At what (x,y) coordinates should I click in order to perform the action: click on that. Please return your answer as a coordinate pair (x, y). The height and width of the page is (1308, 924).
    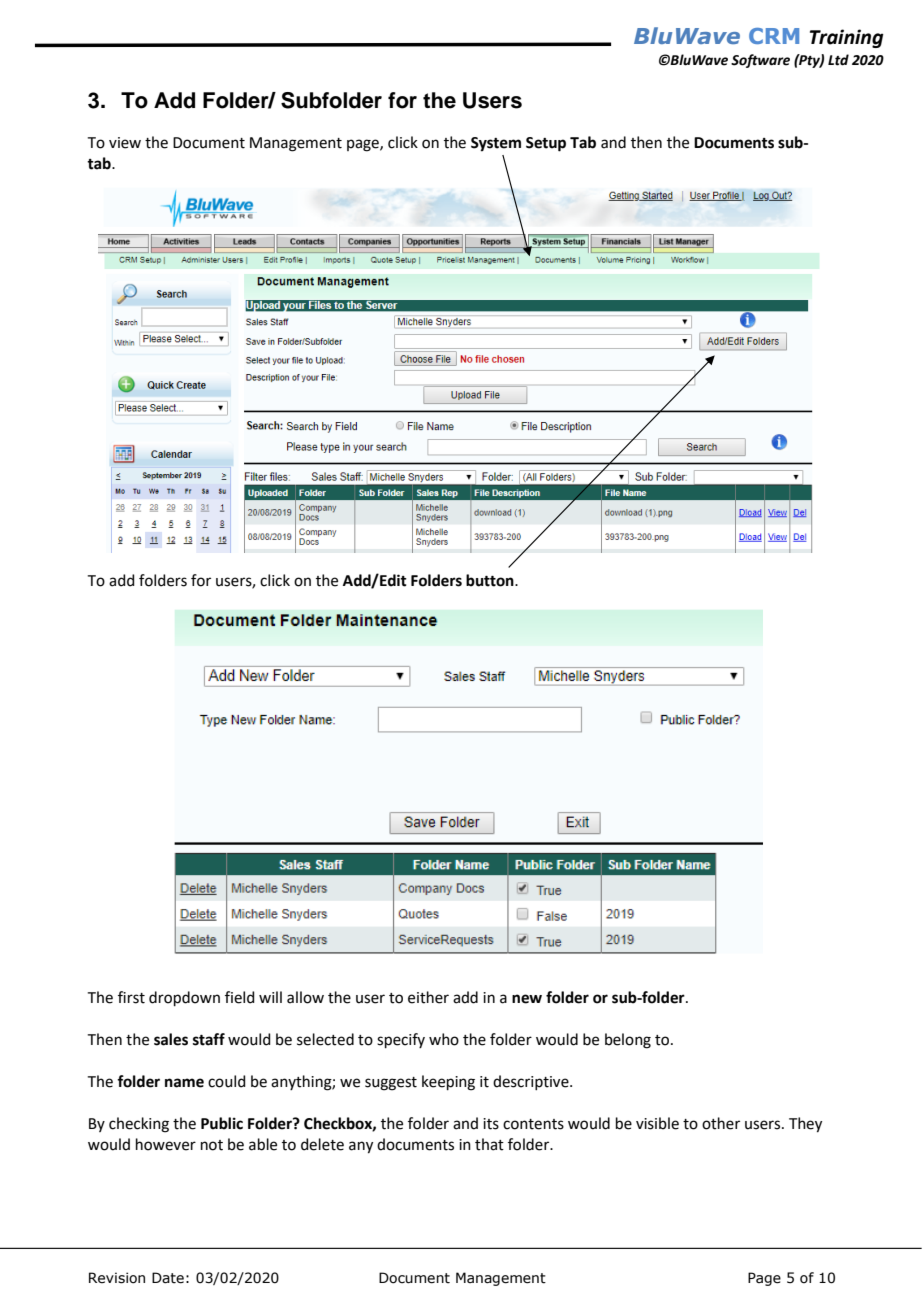
    Looking at the image, I should click on (489, 1144).
